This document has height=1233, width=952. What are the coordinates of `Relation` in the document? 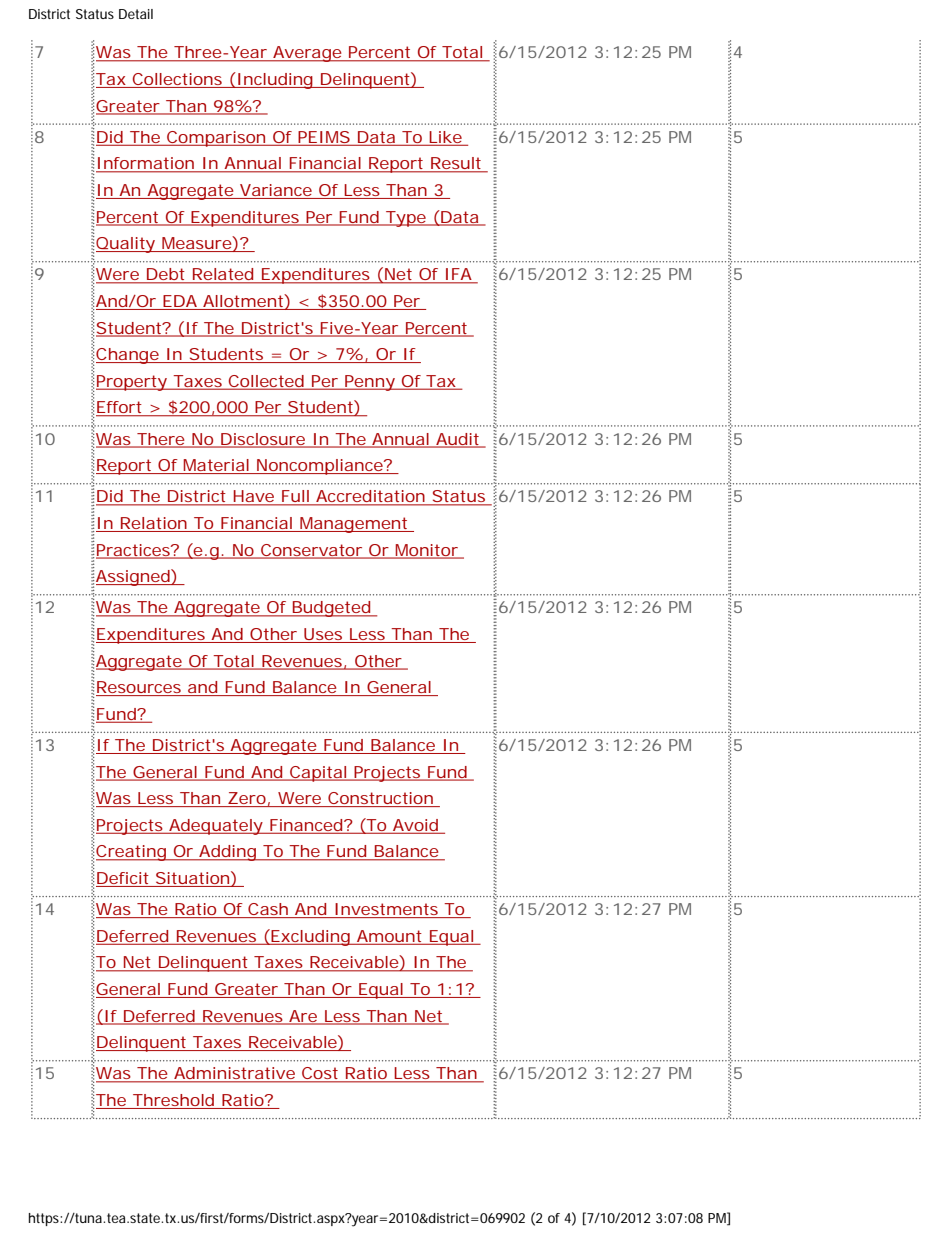 It's located at (154, 524).
